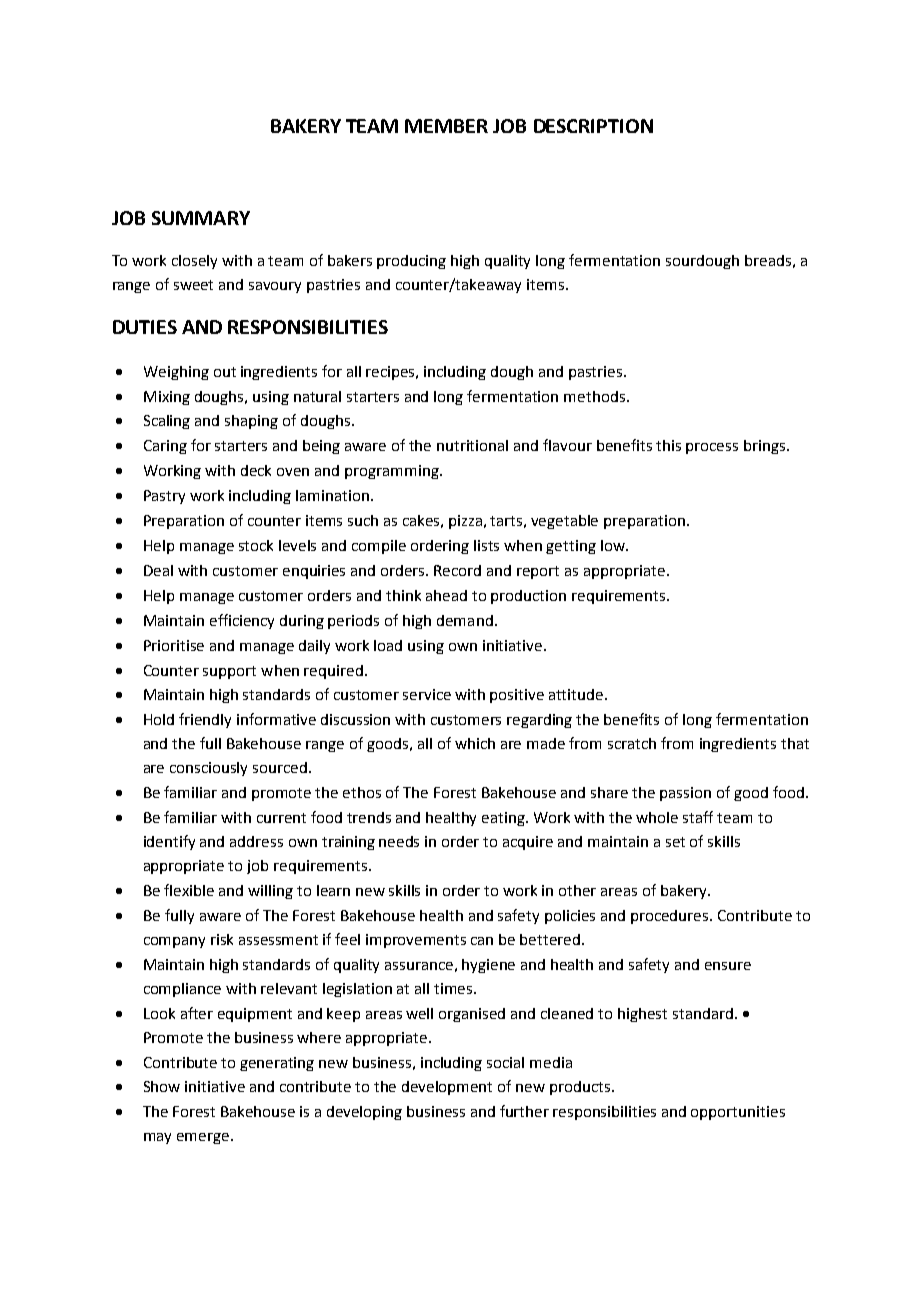 The height and width of the screenshot is (1308, 924). Describe the element at coordinates (225, 372) in the screenshot. I see `out` at that location.
